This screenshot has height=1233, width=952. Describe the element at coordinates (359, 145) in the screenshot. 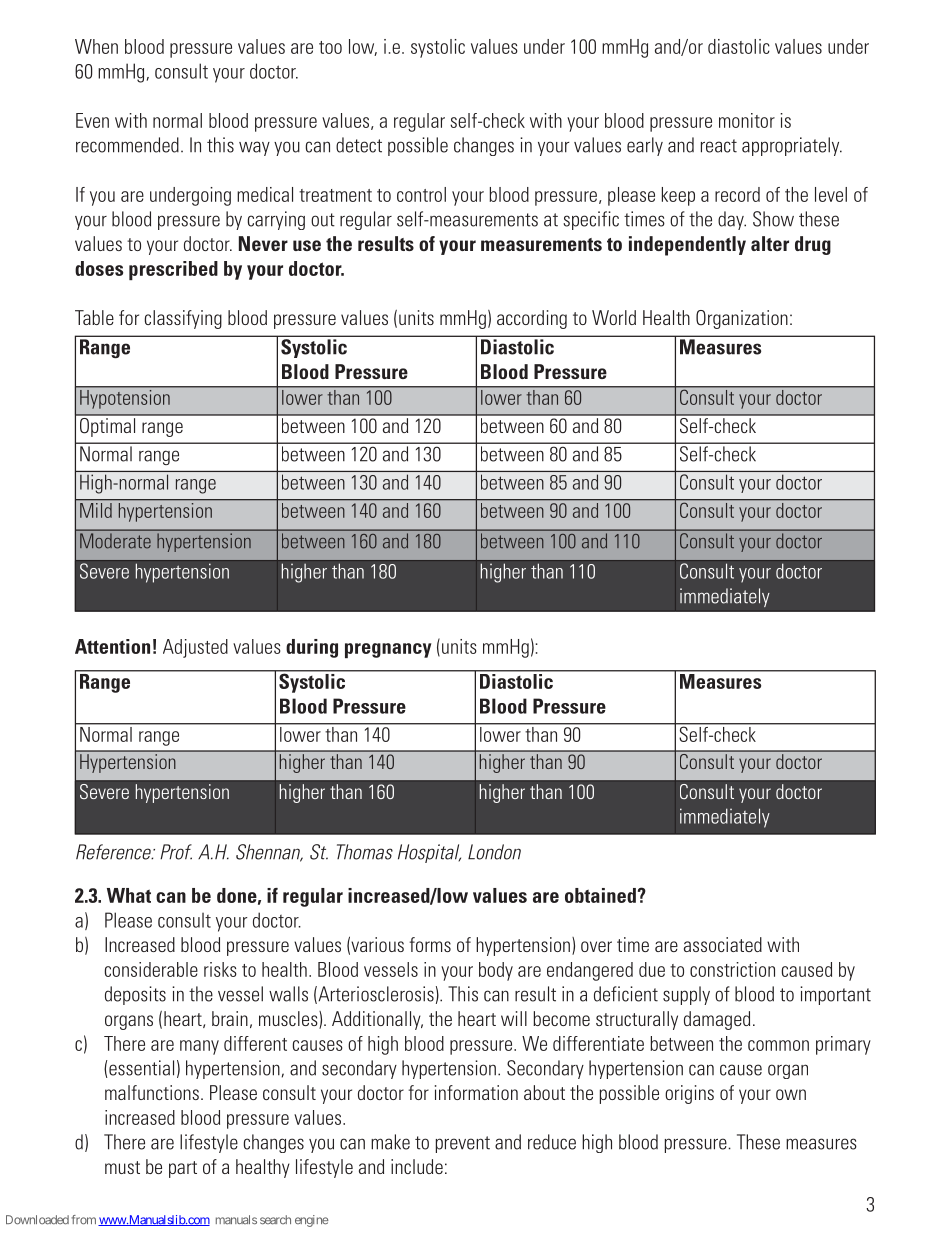

I see `detect` at that location.
